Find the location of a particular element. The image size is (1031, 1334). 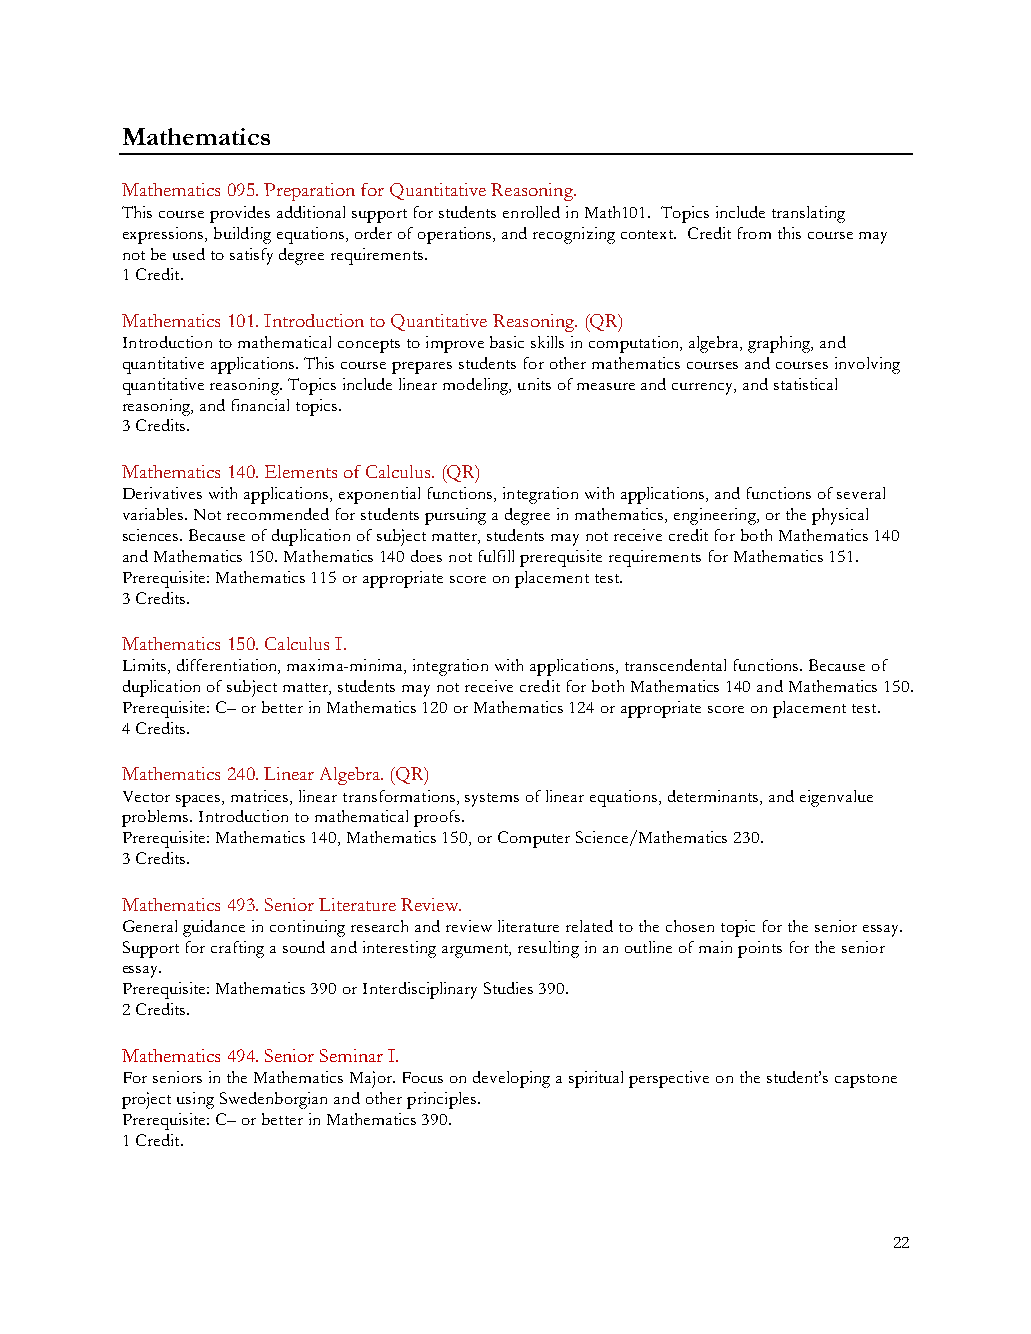

capstone is located at coordinates (866, 1081).
